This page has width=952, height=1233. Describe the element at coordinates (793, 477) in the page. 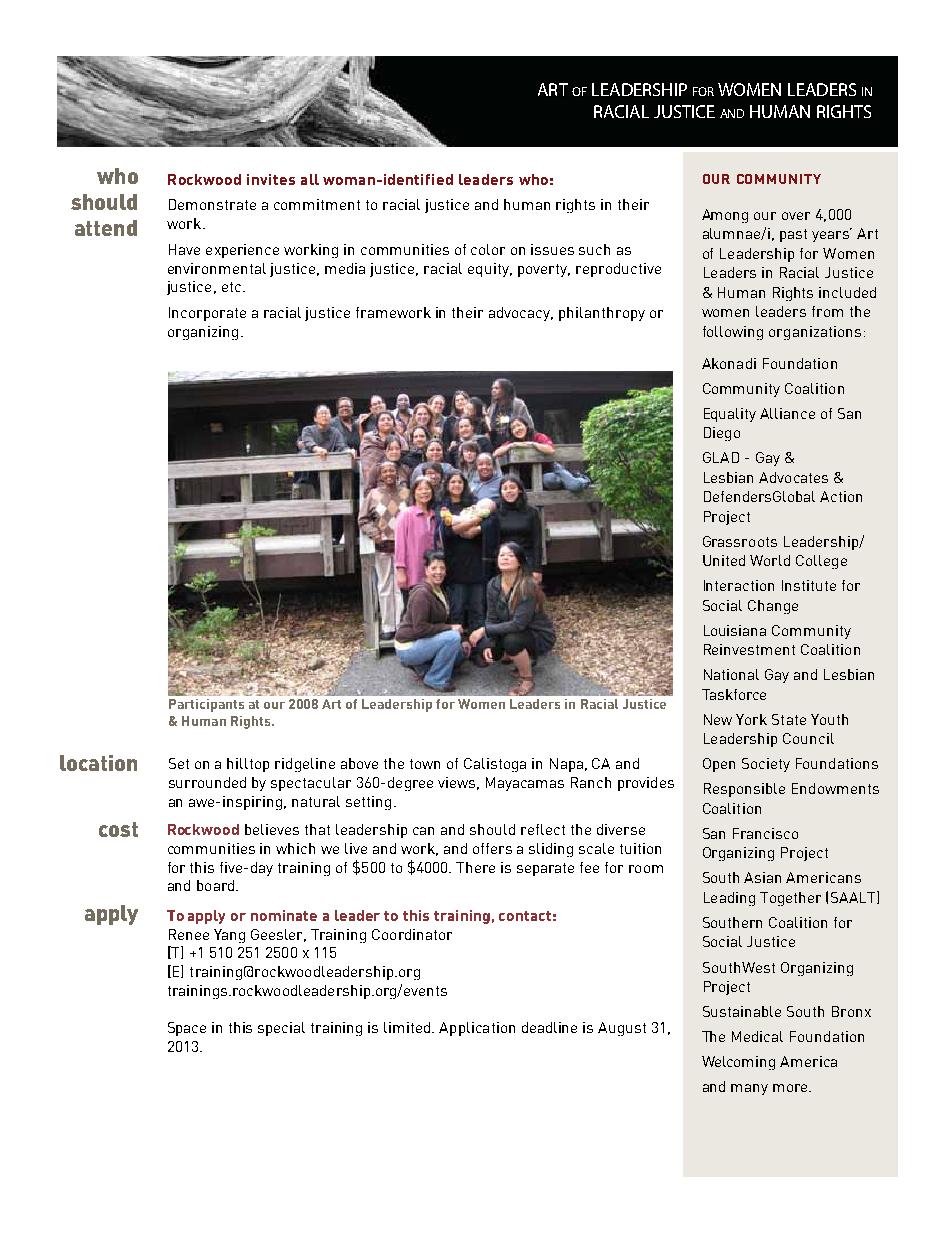

I see `Advocates` at that location.
